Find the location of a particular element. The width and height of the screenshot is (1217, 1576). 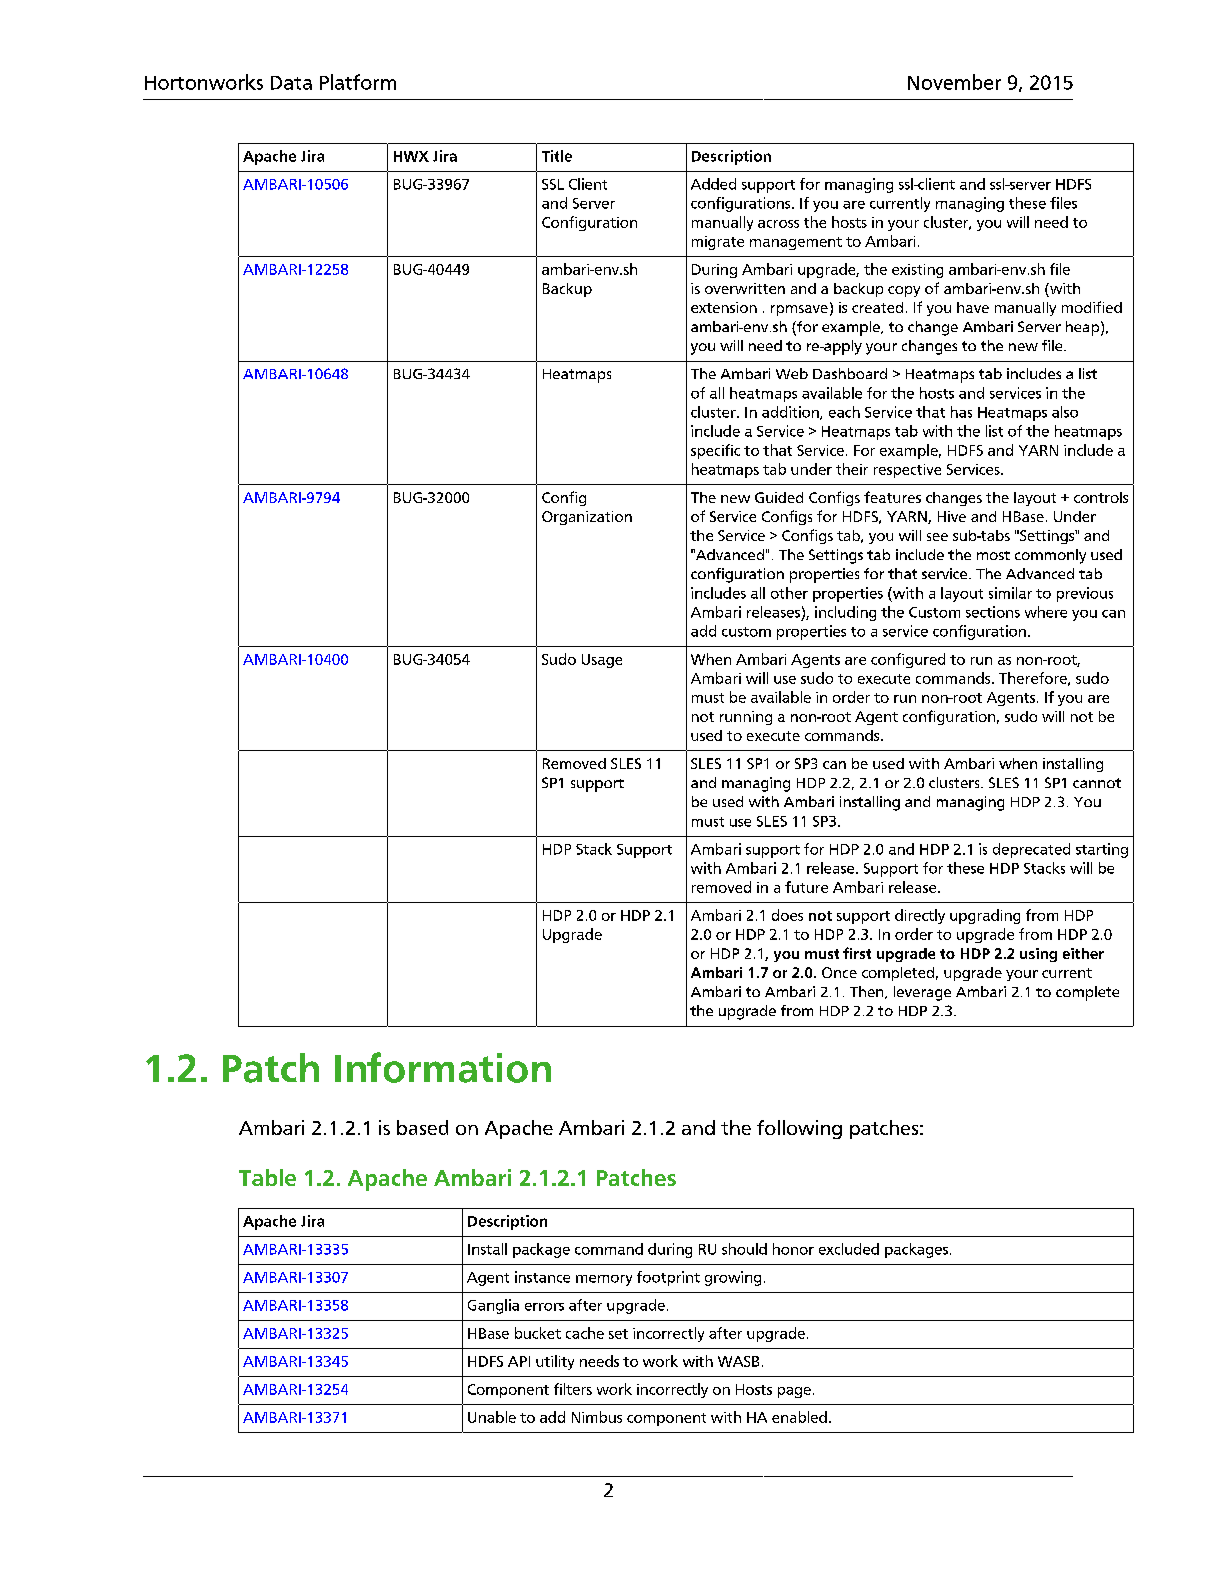

extension is located at coordinates (724, 307).
